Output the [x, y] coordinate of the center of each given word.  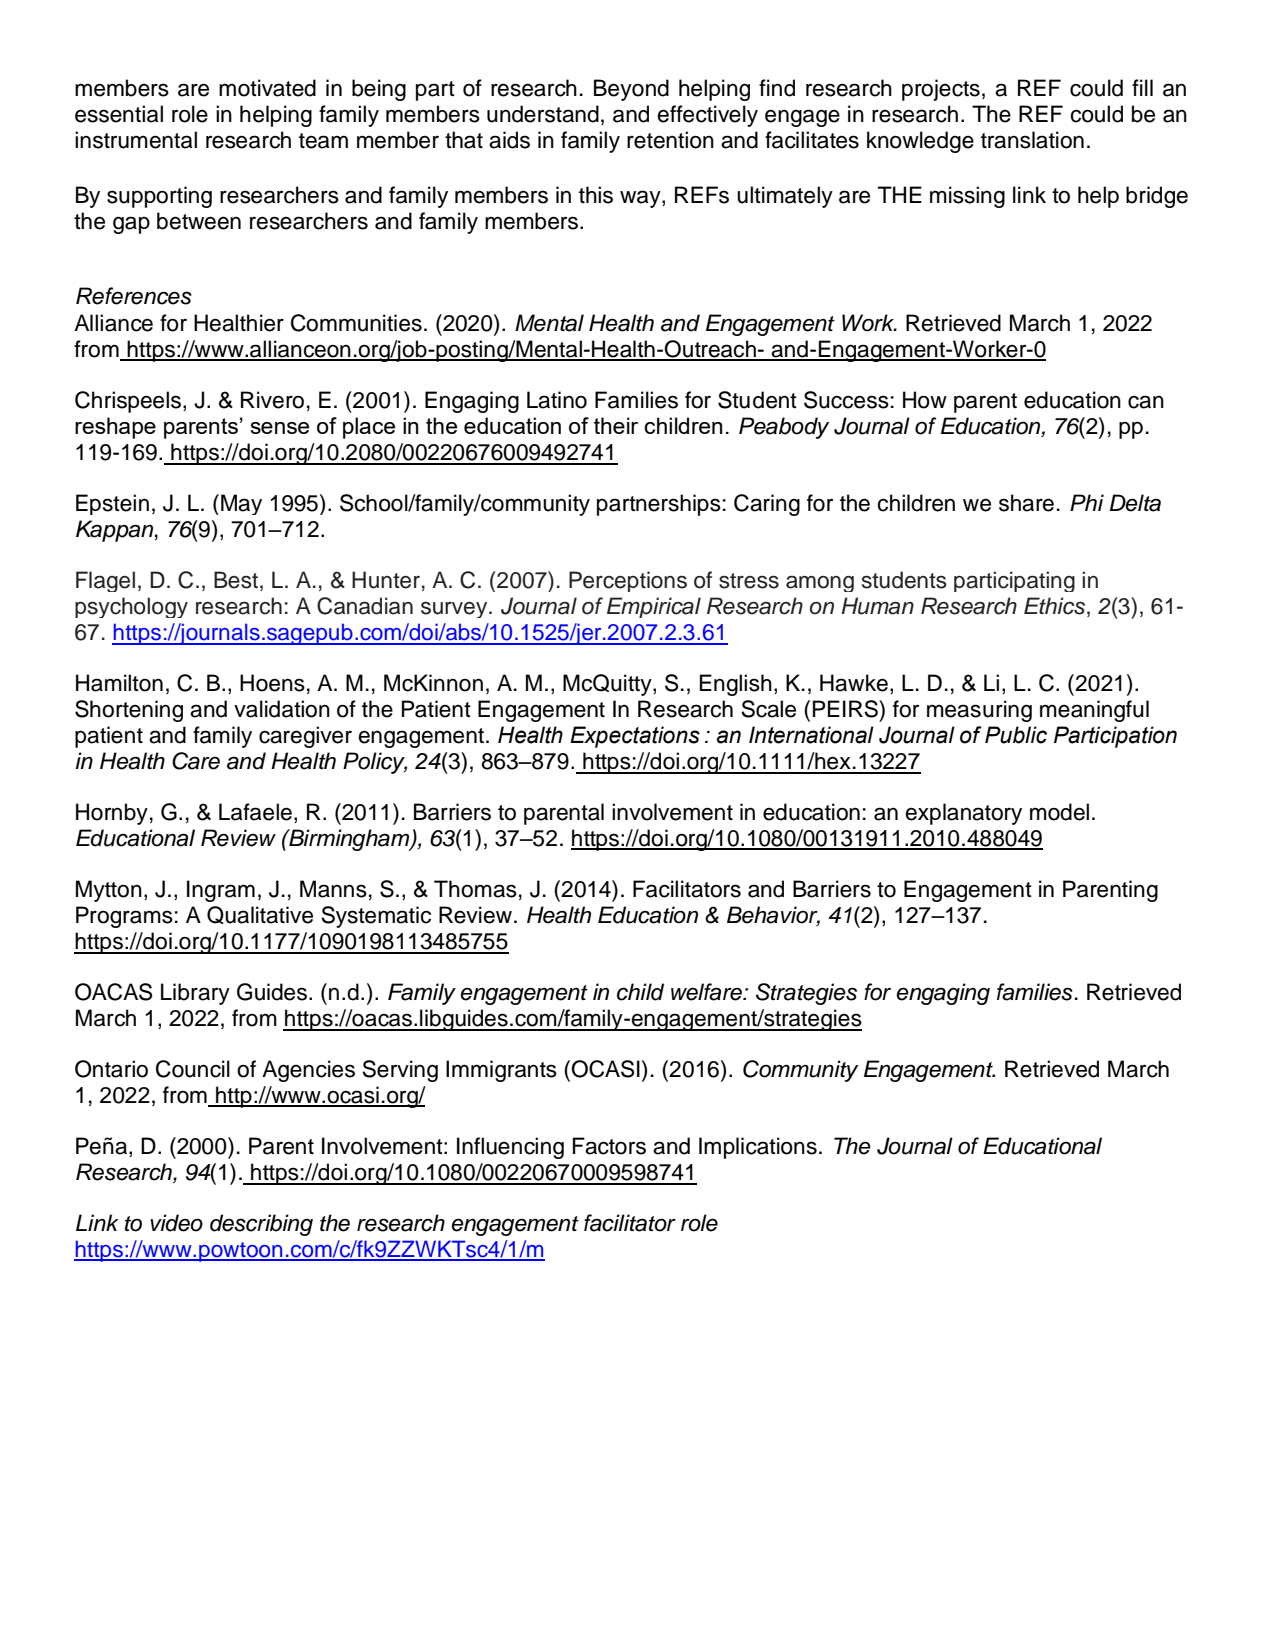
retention [670, 140]
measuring [979, 711]
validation [282, 709]
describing [261, 1225]
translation [1032, 140]
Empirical [654, 607]
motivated [267, 88]
